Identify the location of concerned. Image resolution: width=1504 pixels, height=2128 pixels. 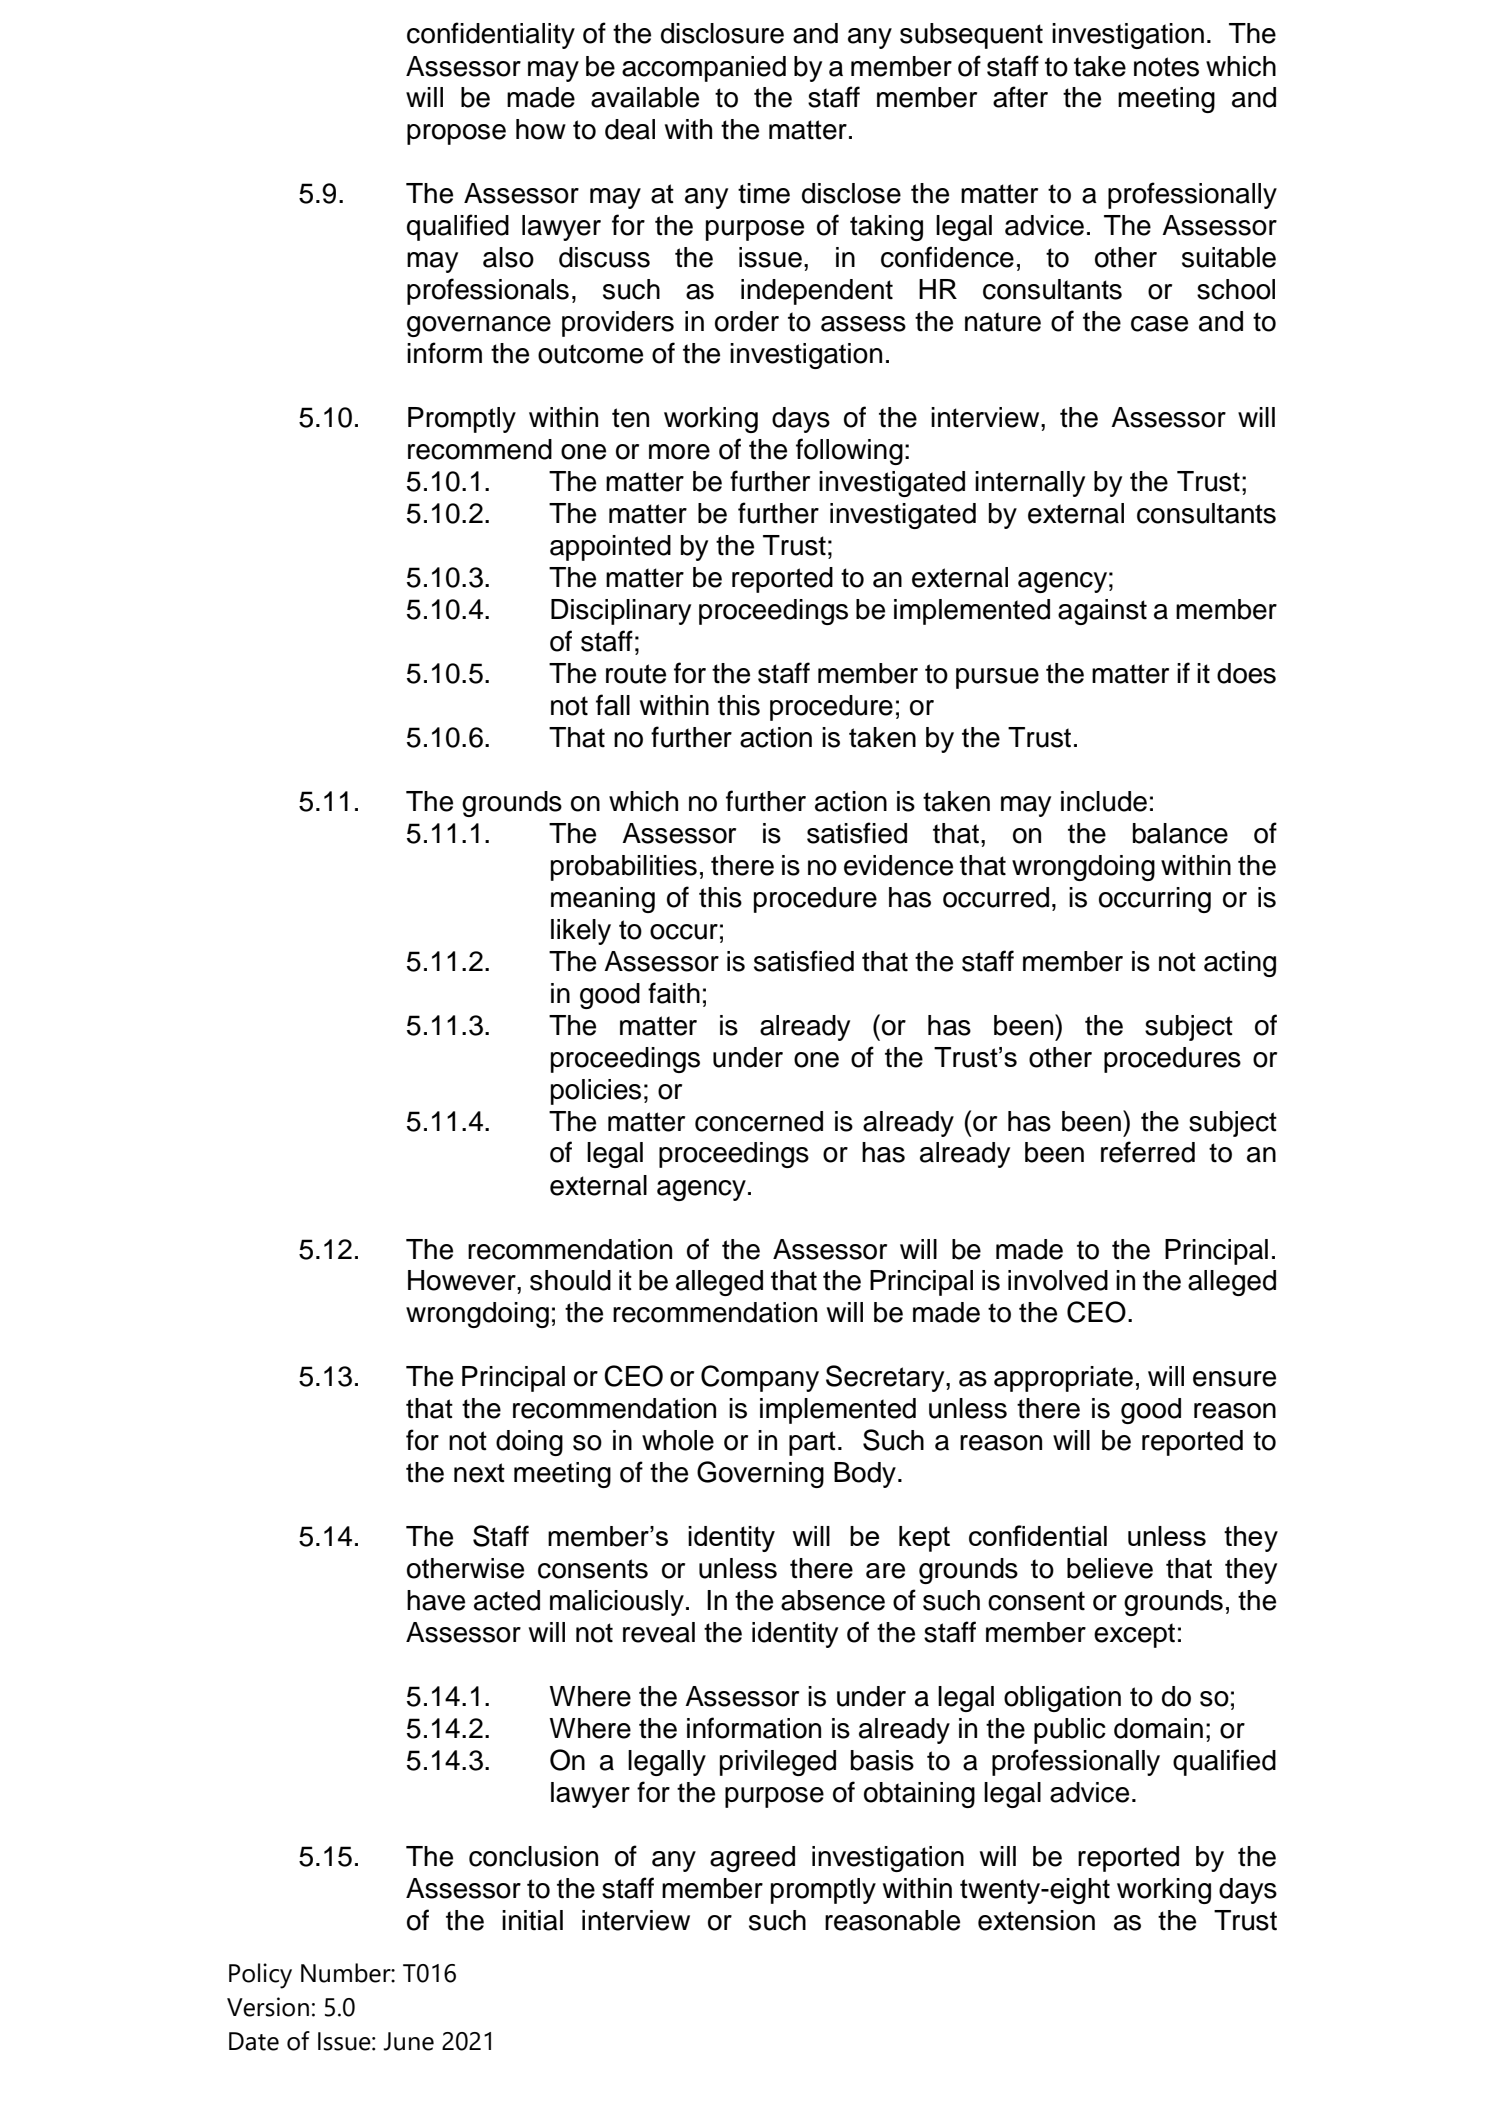
(759, 1121).
